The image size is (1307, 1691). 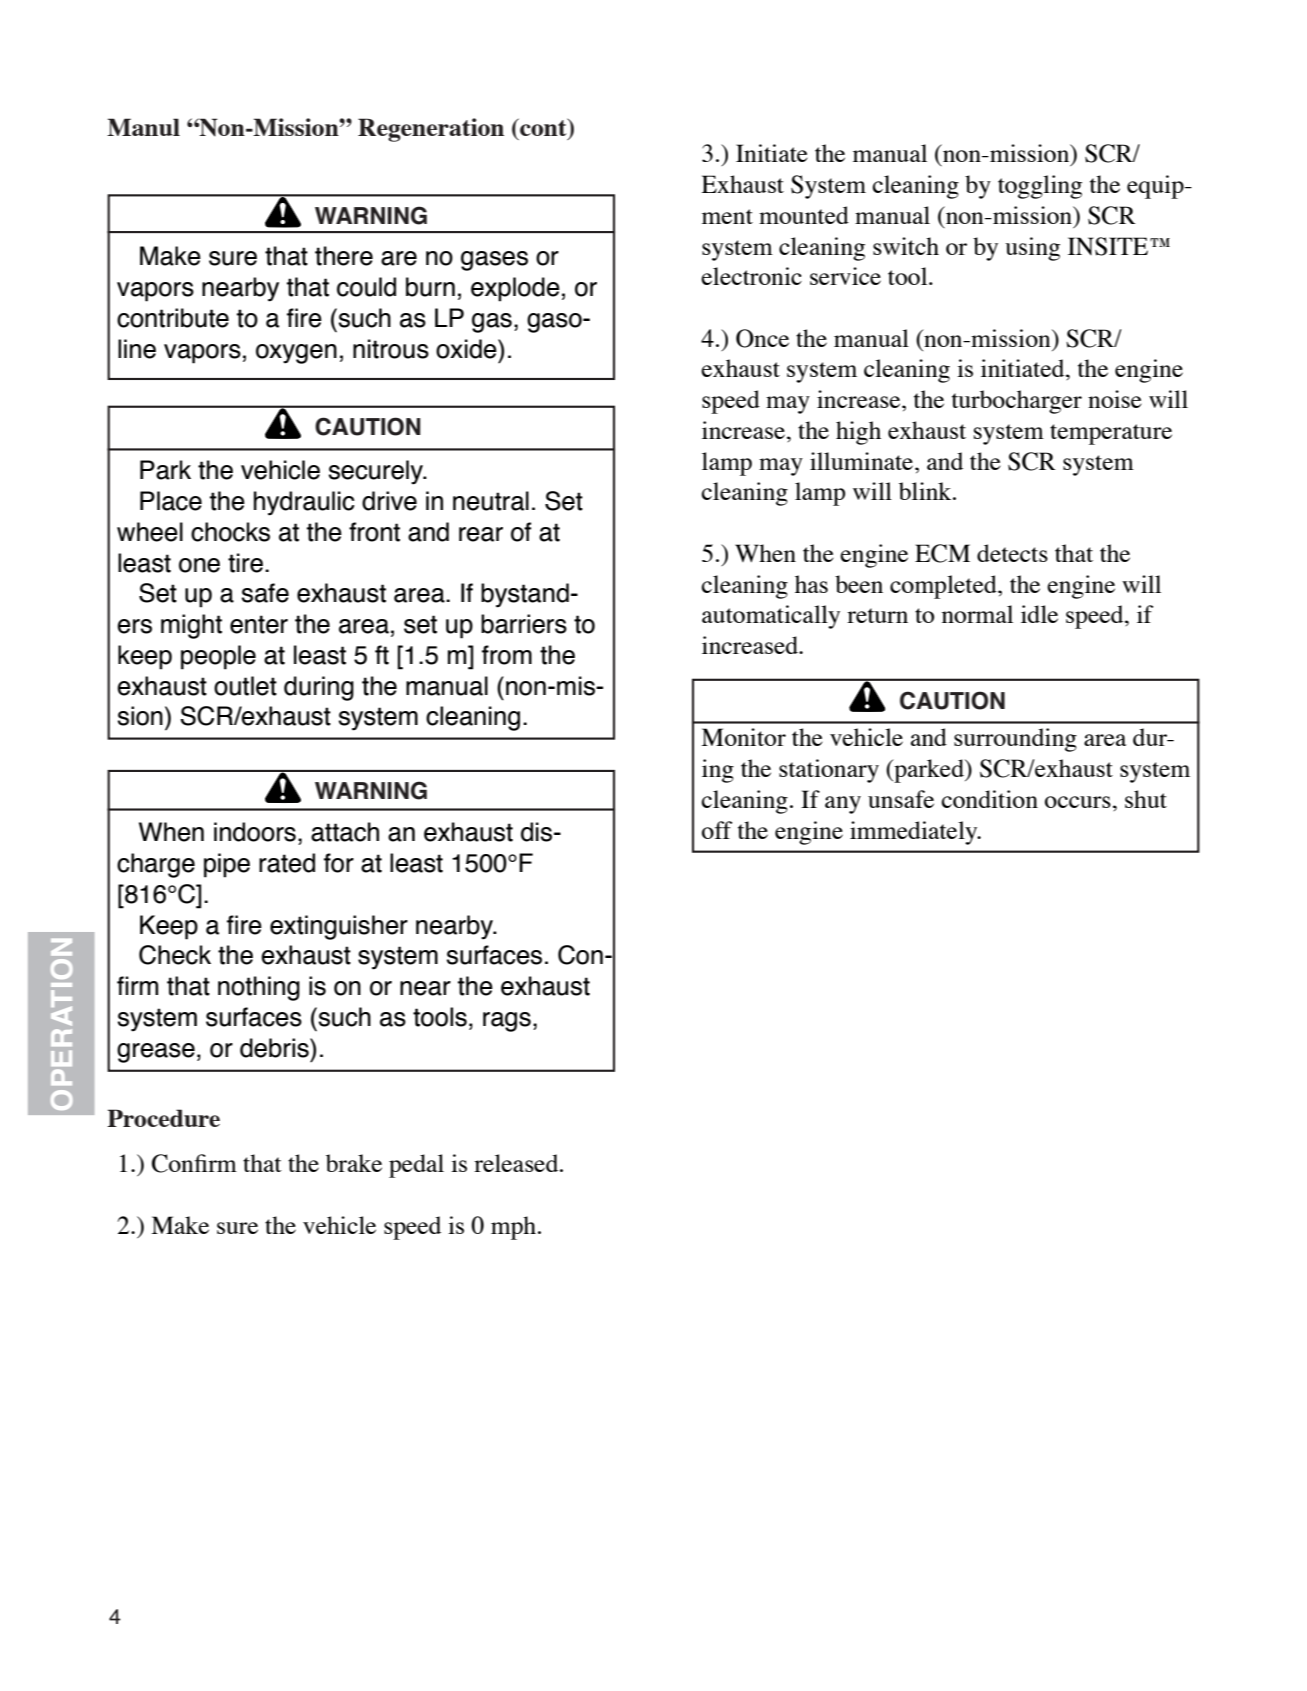 I want to click on toggling, so click(x=1040, y=187).
